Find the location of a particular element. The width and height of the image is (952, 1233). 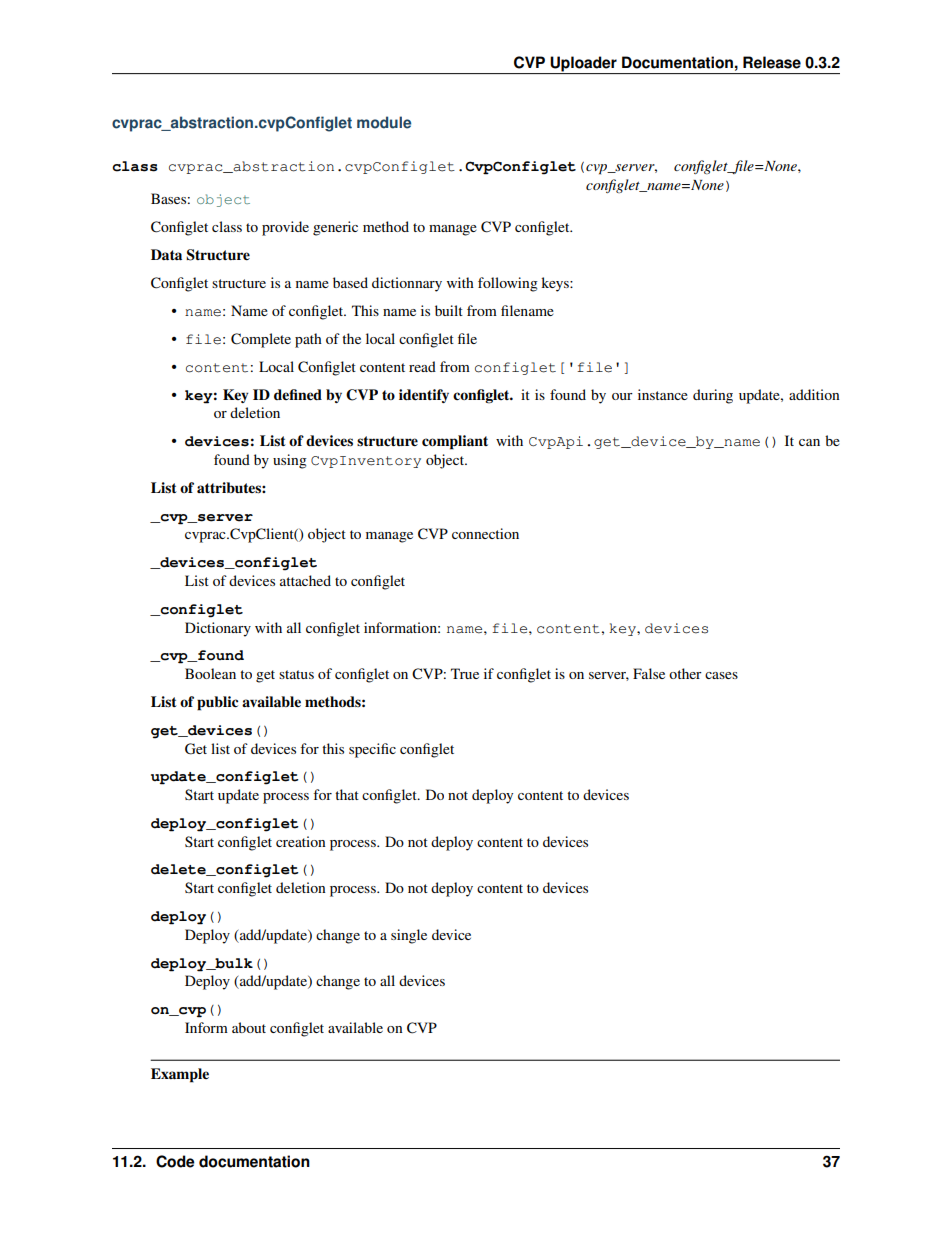

Release is located at coordinates (772, 62).
